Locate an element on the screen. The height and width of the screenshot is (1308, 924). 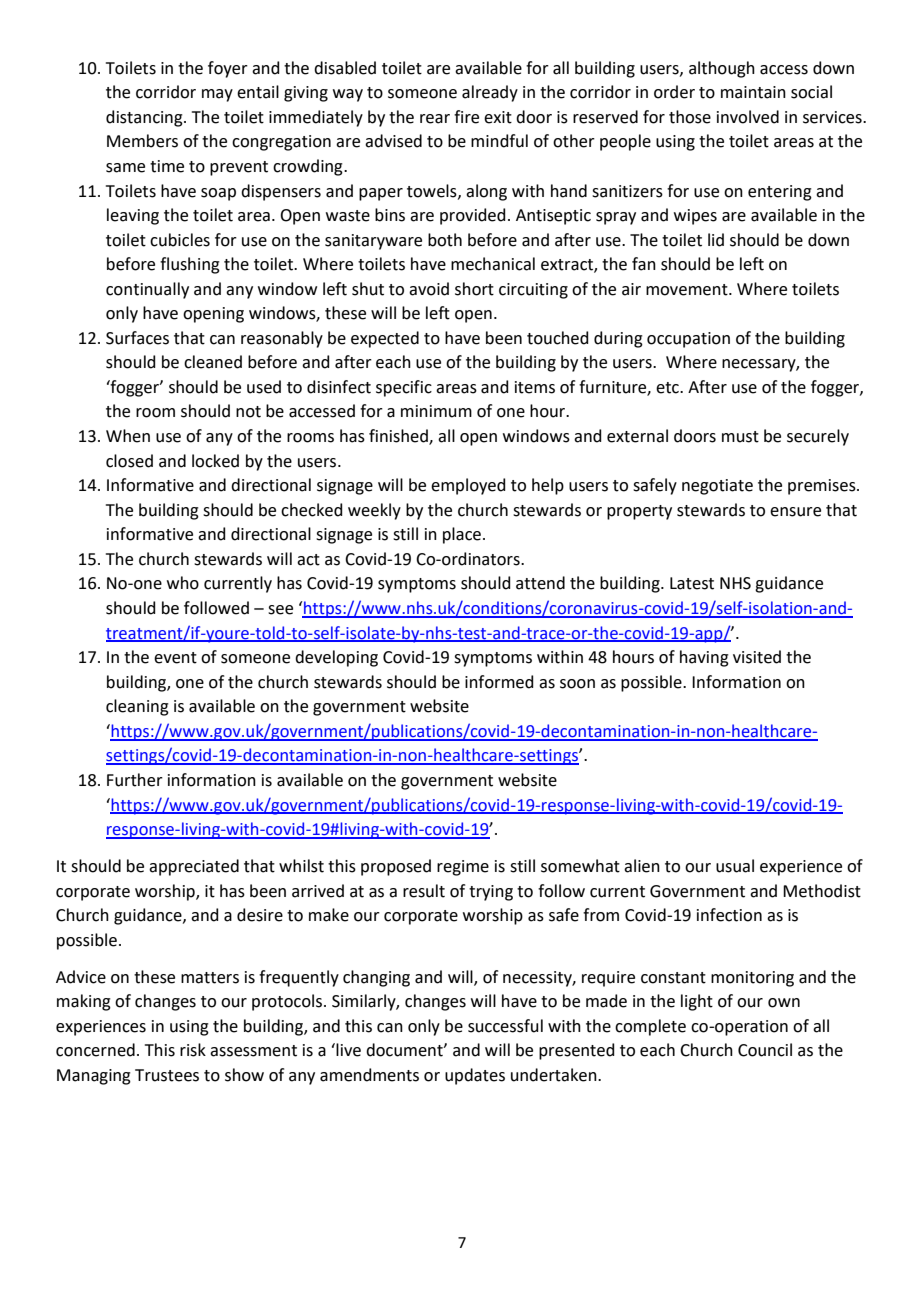
Surfaces is located at coordinates (137, 338).
